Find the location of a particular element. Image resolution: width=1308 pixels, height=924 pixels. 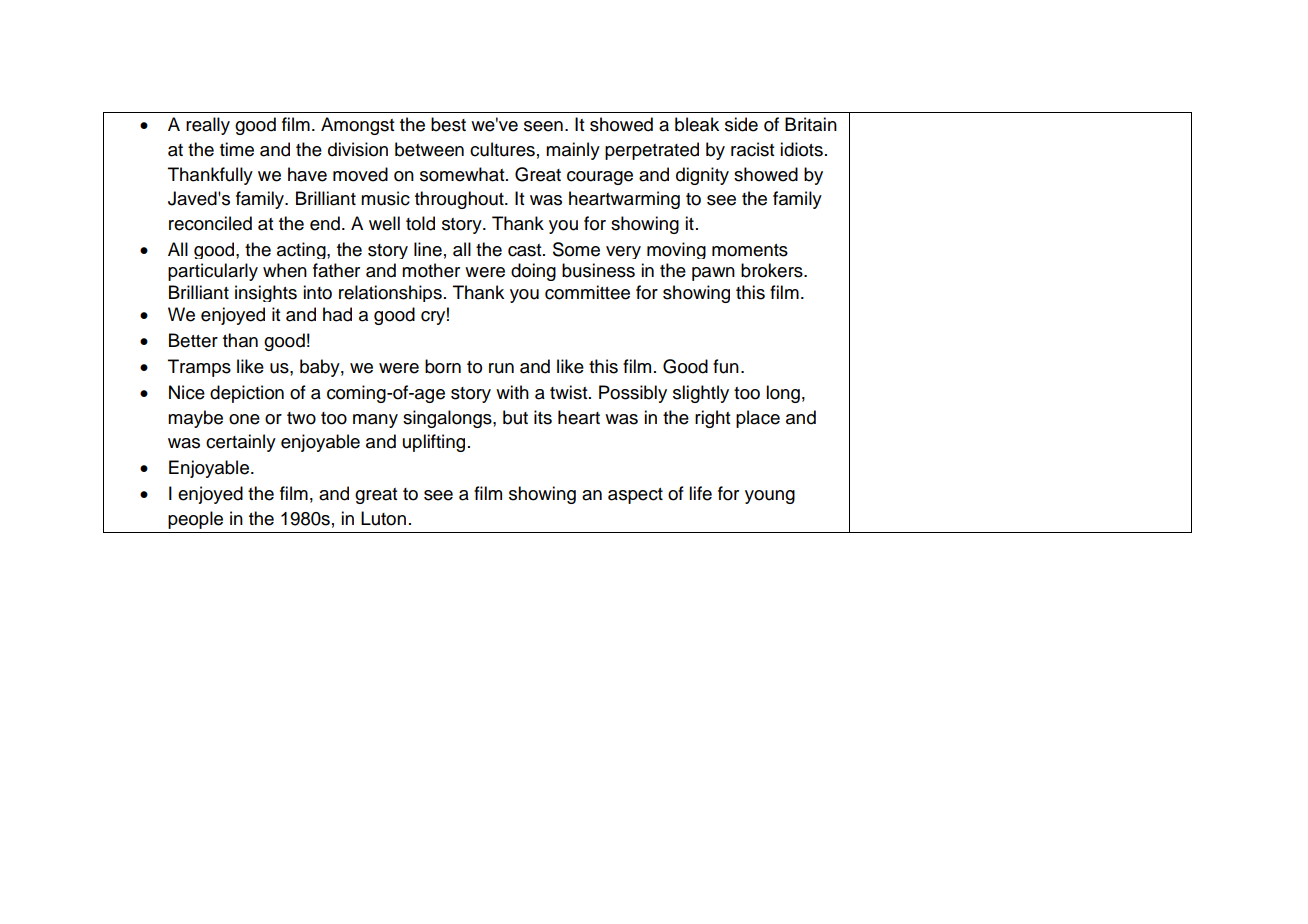

side is located at coordinates (741, 124).
